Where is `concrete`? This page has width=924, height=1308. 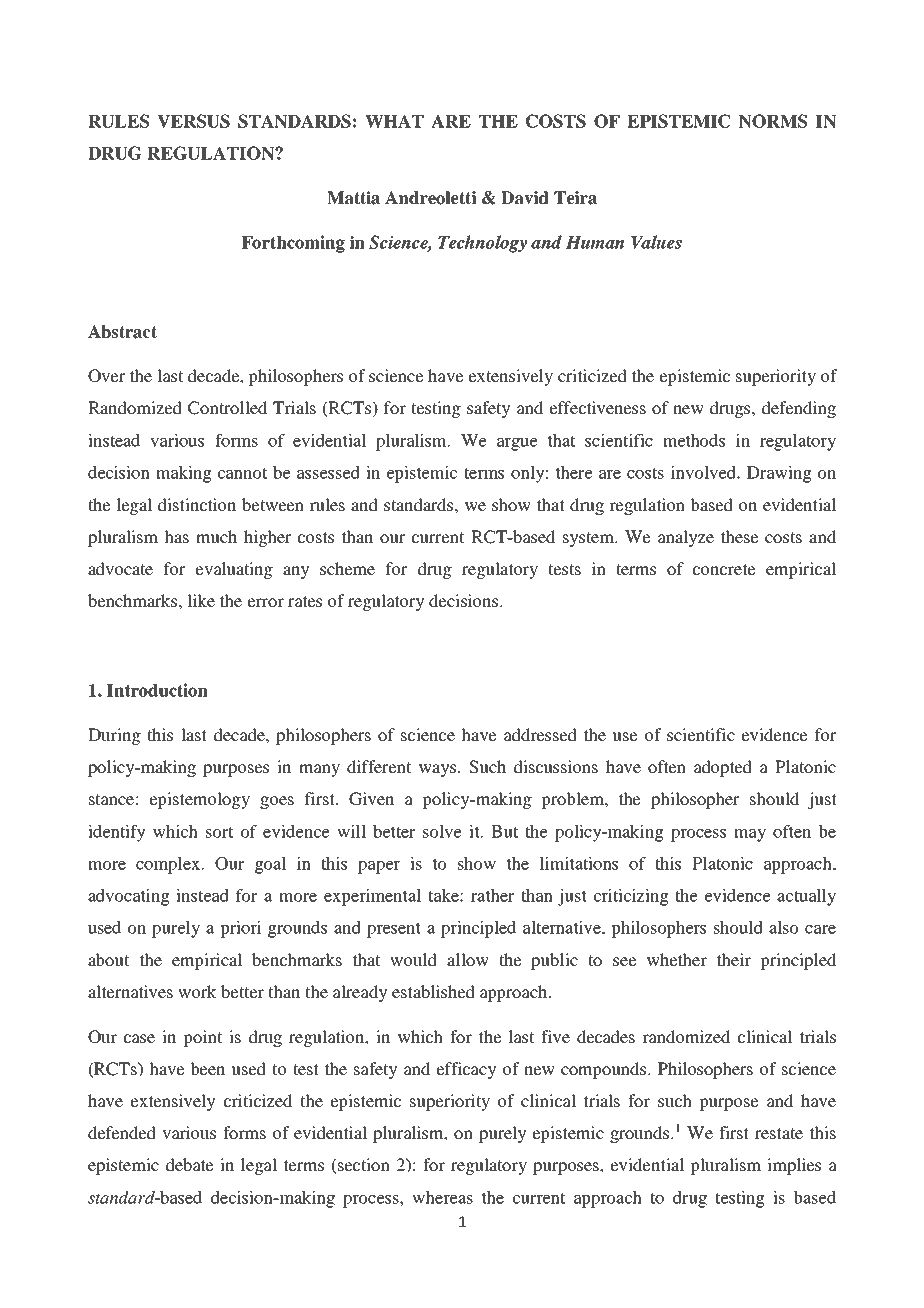
concrete is located at coordinates (724, 569).
